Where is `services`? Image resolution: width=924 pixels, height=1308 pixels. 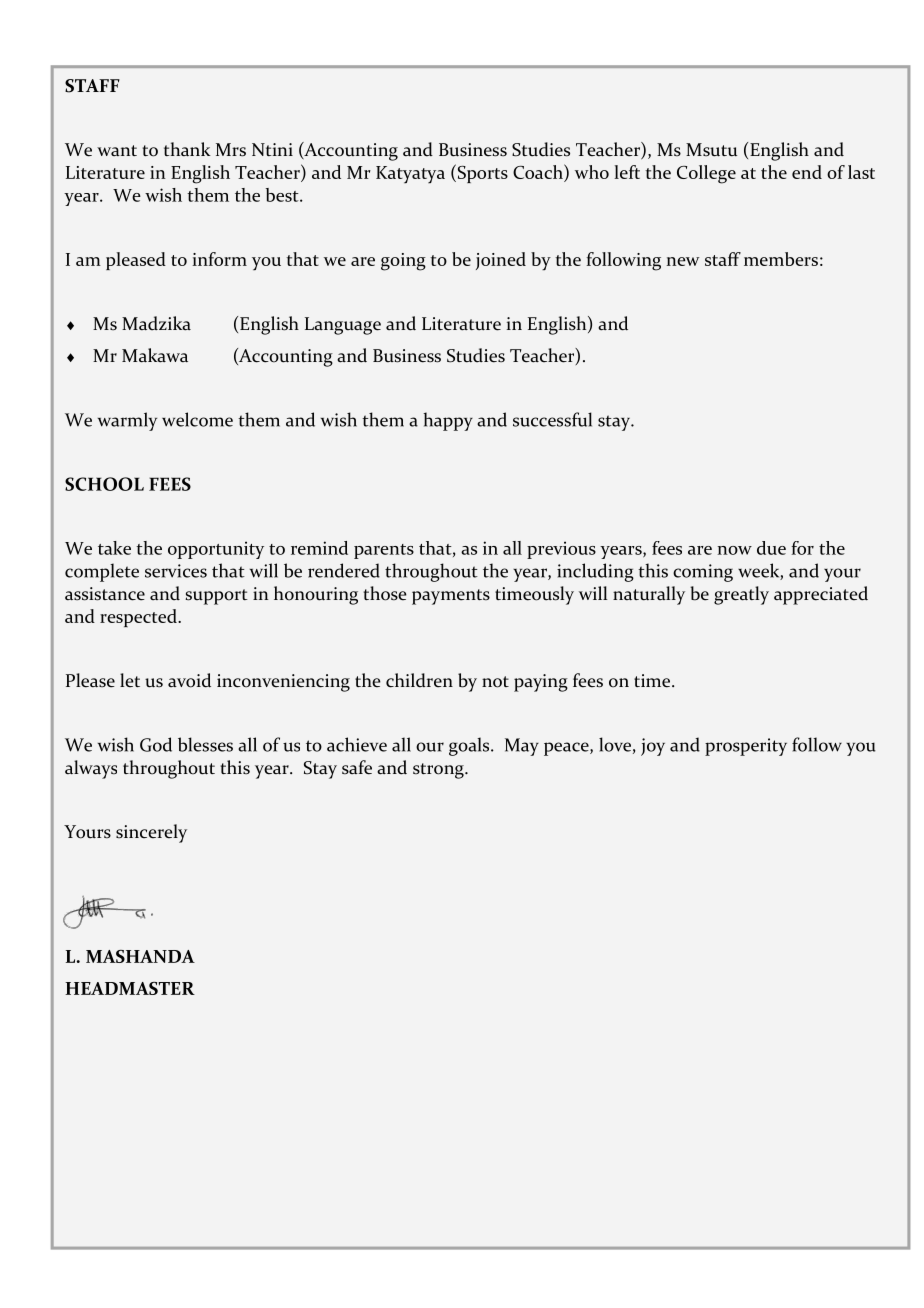 services is located at coordinates (176, 571).
